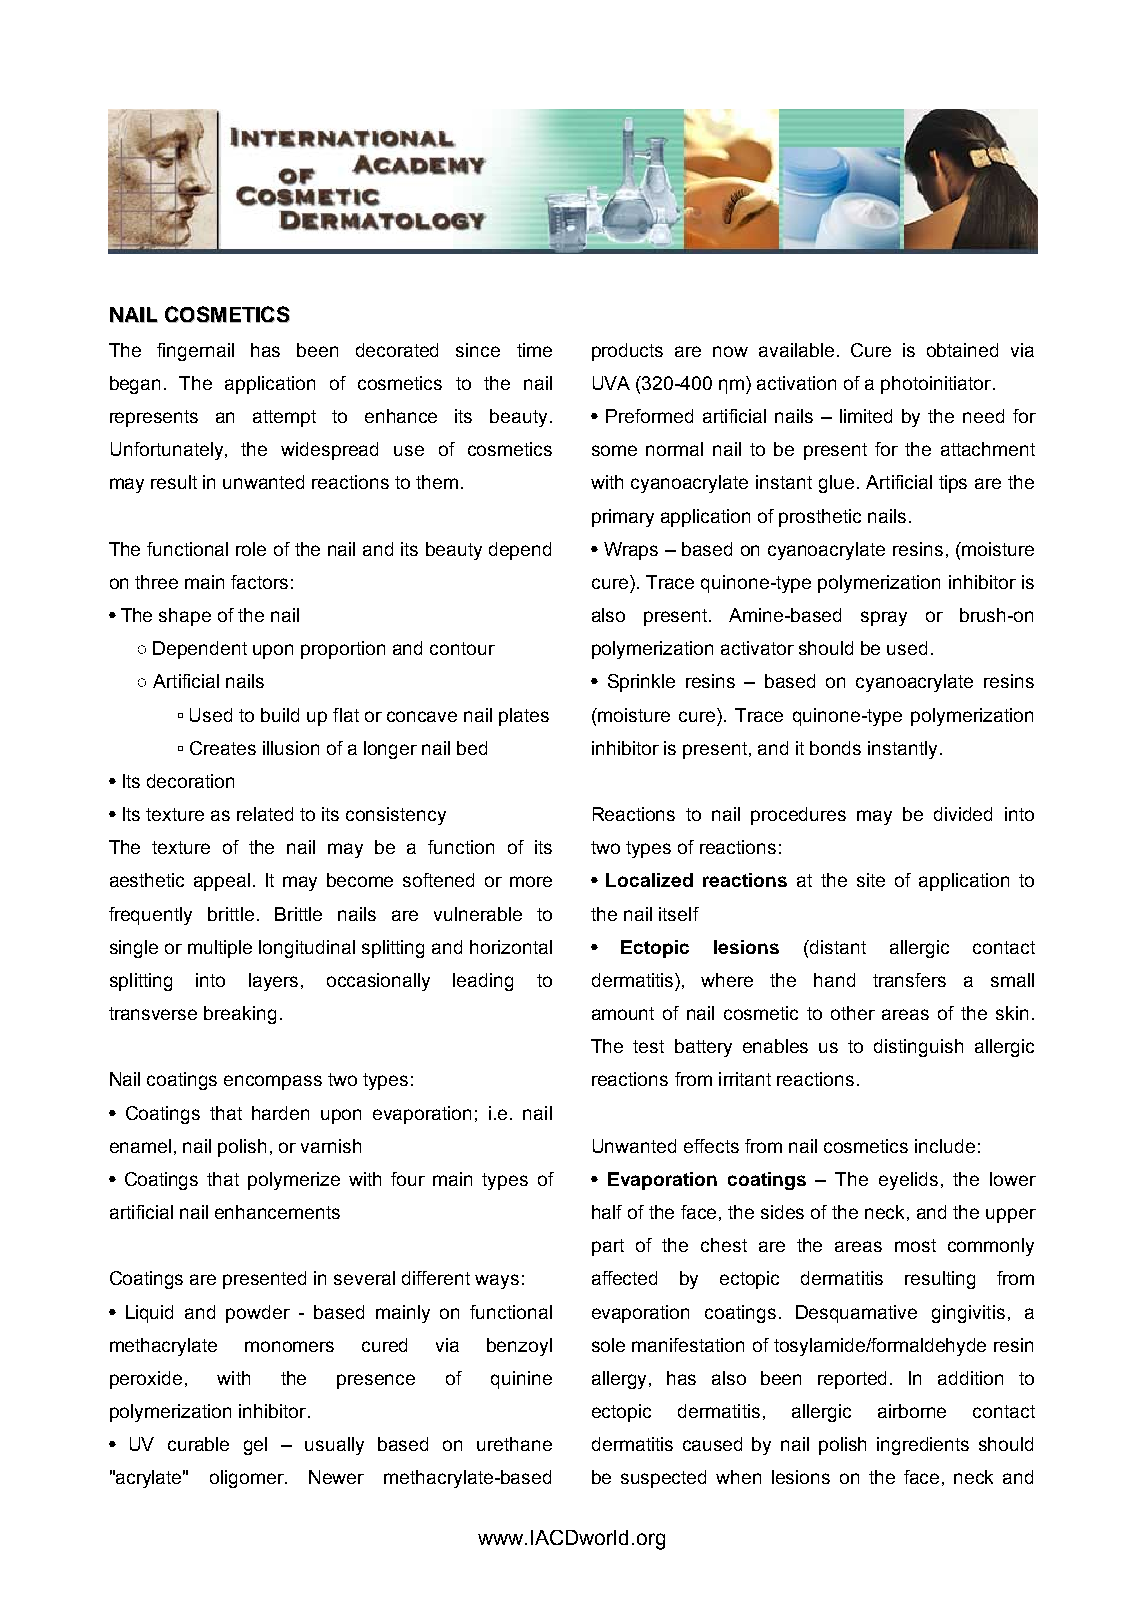 This page has width=1144, height=1619. Describe the element at coordinates (514, 1444) in the page. I see `urethane` at that location.
